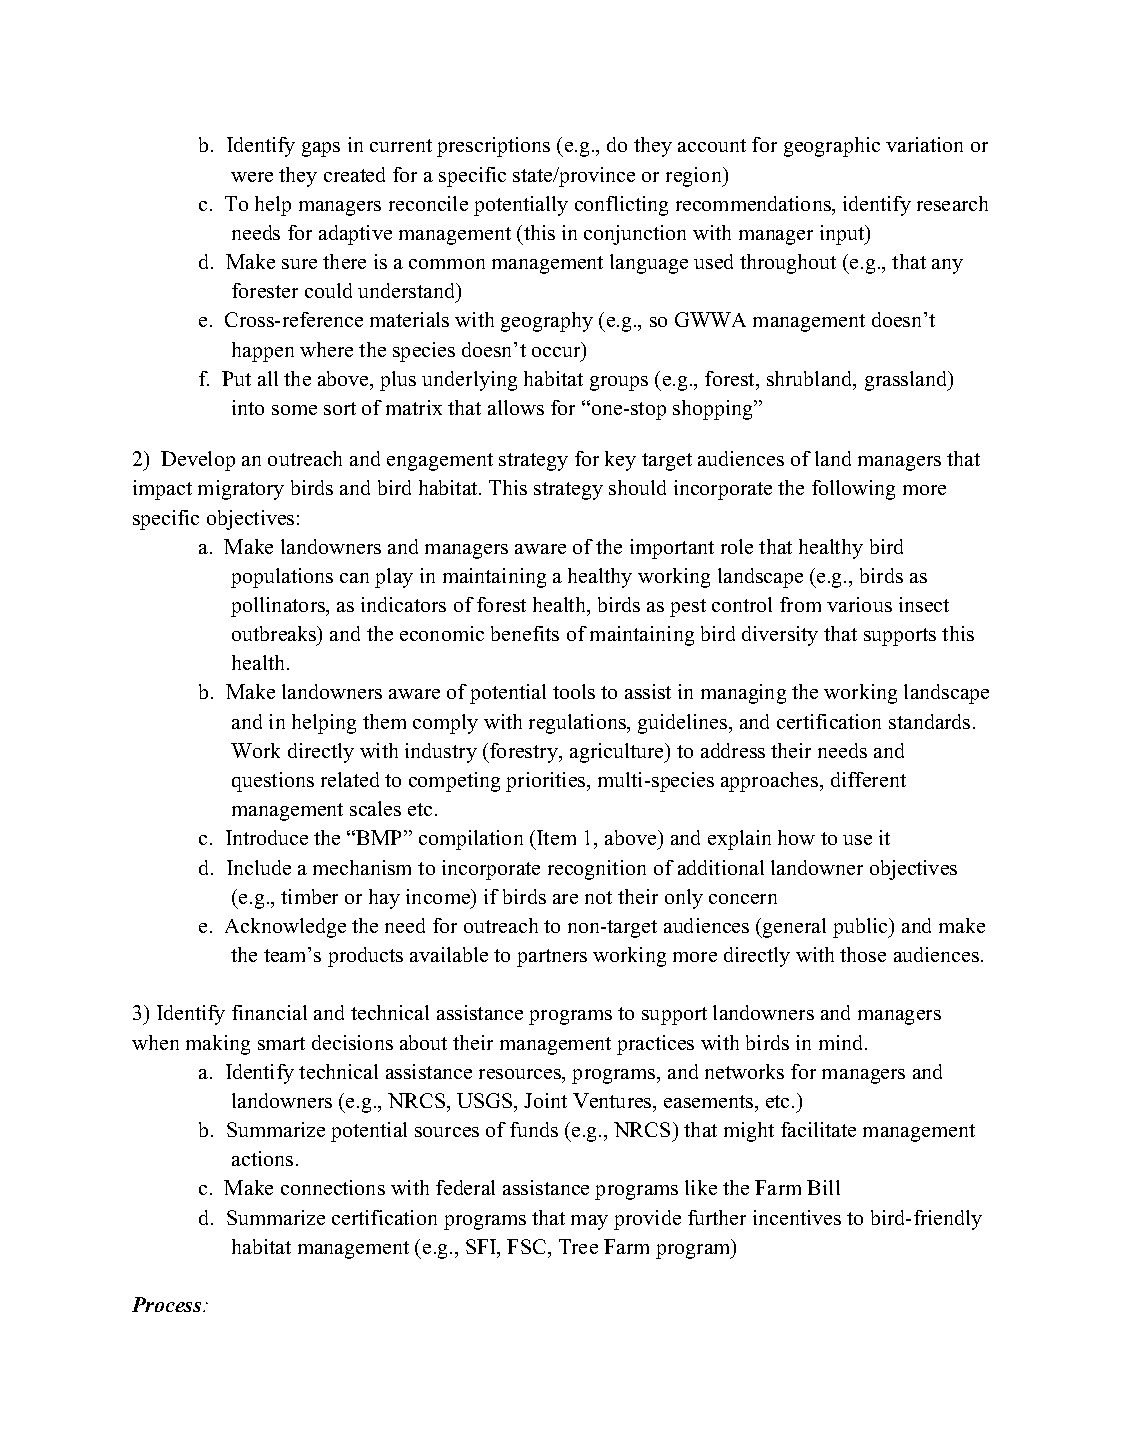 This page has width=1125, height=1456. What do you see at coordinates (797, 1217) in the page?
I see `incentives` at bounding box center [797, 1217].
